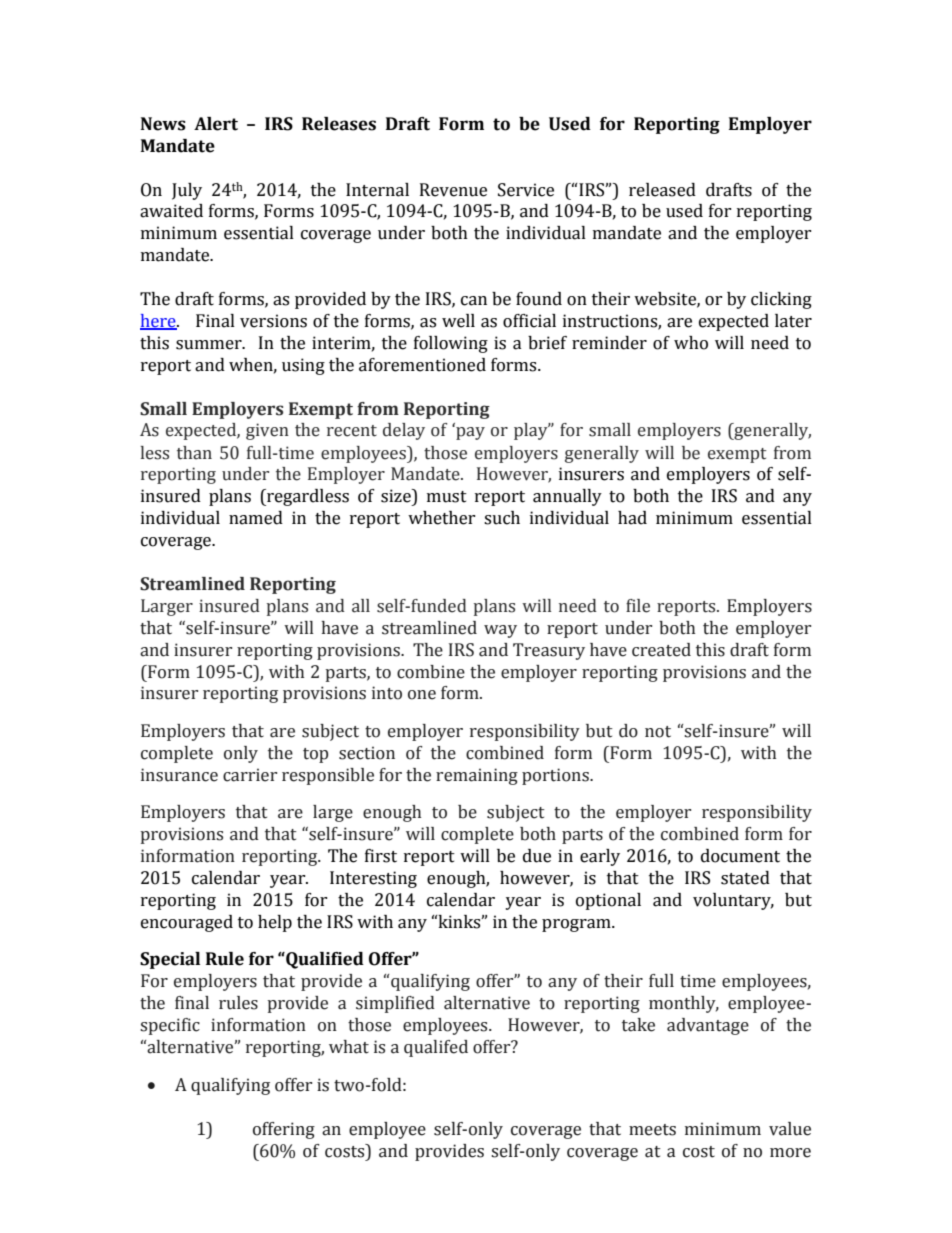 The image size is (952, 1233). What do you see at coordinates (395, 1004) in the screenshot?
I see `simplified` at bounding box center [395, 1004].
